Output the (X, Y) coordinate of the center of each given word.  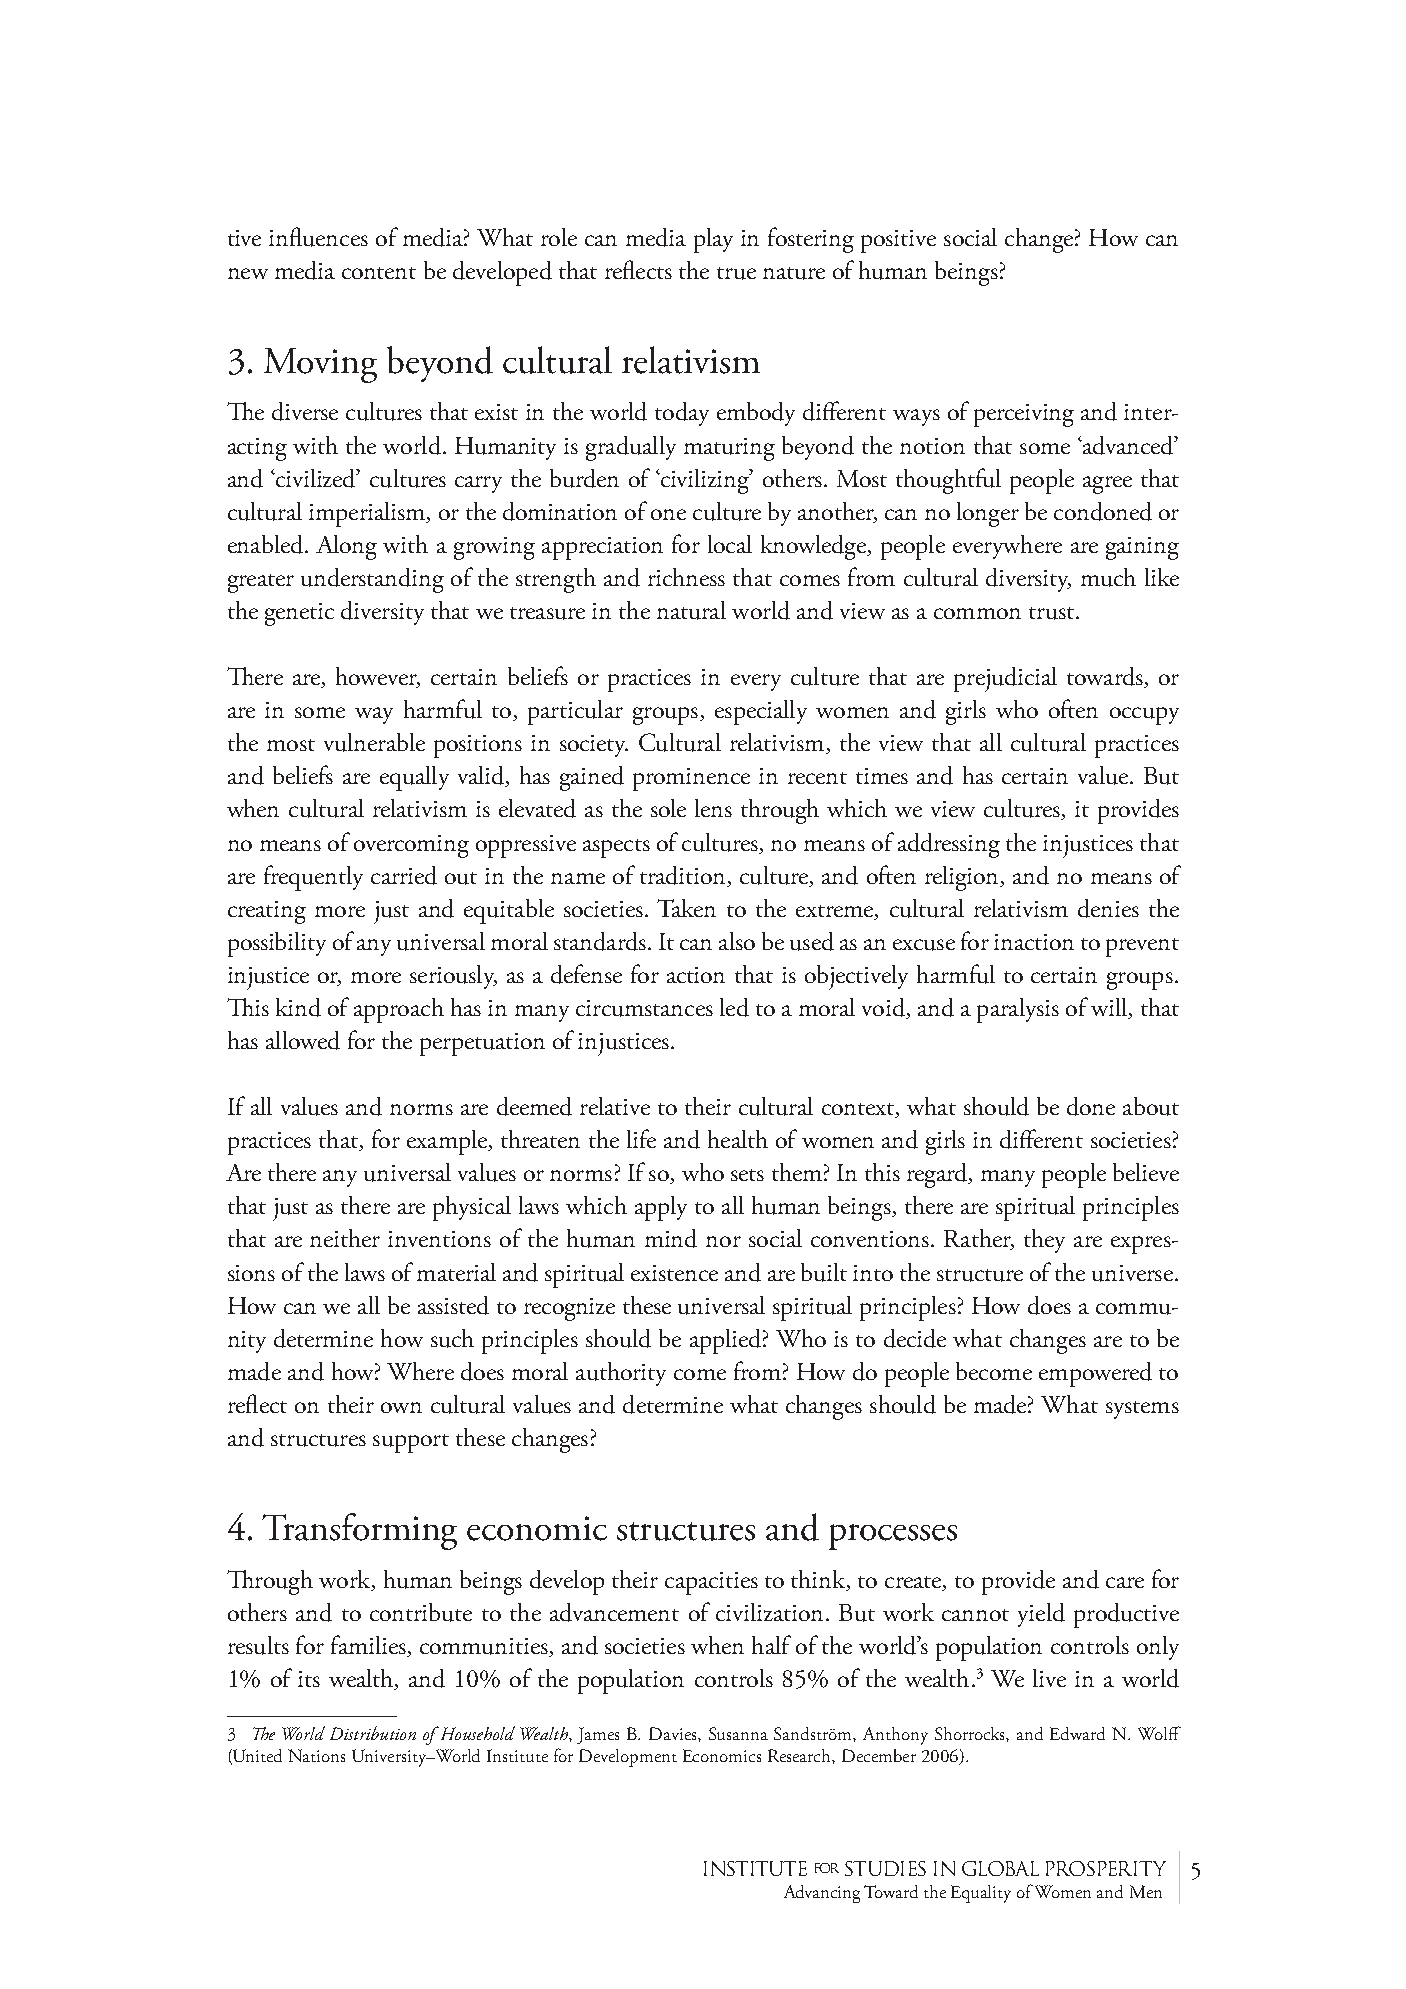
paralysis (1018, 1010)
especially (761, 712)
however (378, 677)
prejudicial (1005, 679)
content (379, 273)
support (411, 1443)
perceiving (1024, 415)
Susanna (738, 1733)
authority (621, 1374)
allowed (303, 1040)
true (736, 273)
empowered (1095, 1374)
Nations (316, 1755)
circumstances (644, 1008)
